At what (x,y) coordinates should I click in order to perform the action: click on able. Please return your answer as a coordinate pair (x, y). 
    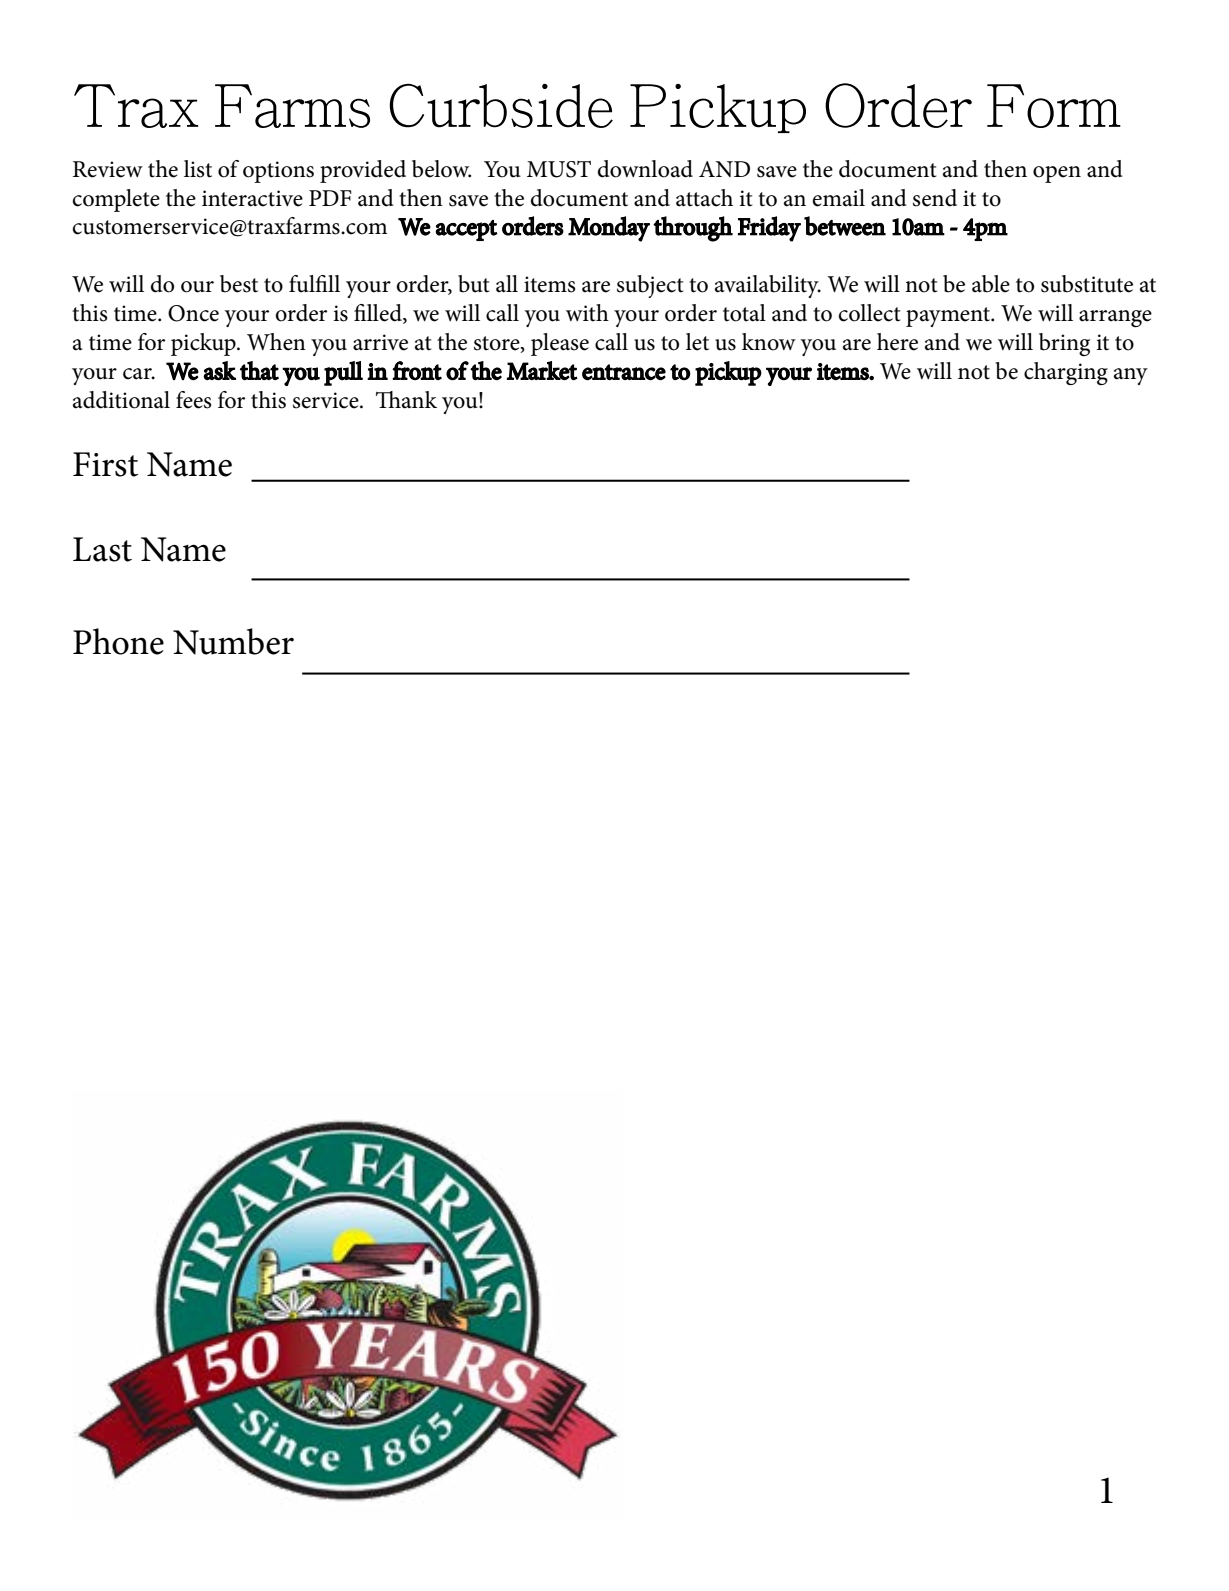
    Looking at the image, I should click on (991, 284).
